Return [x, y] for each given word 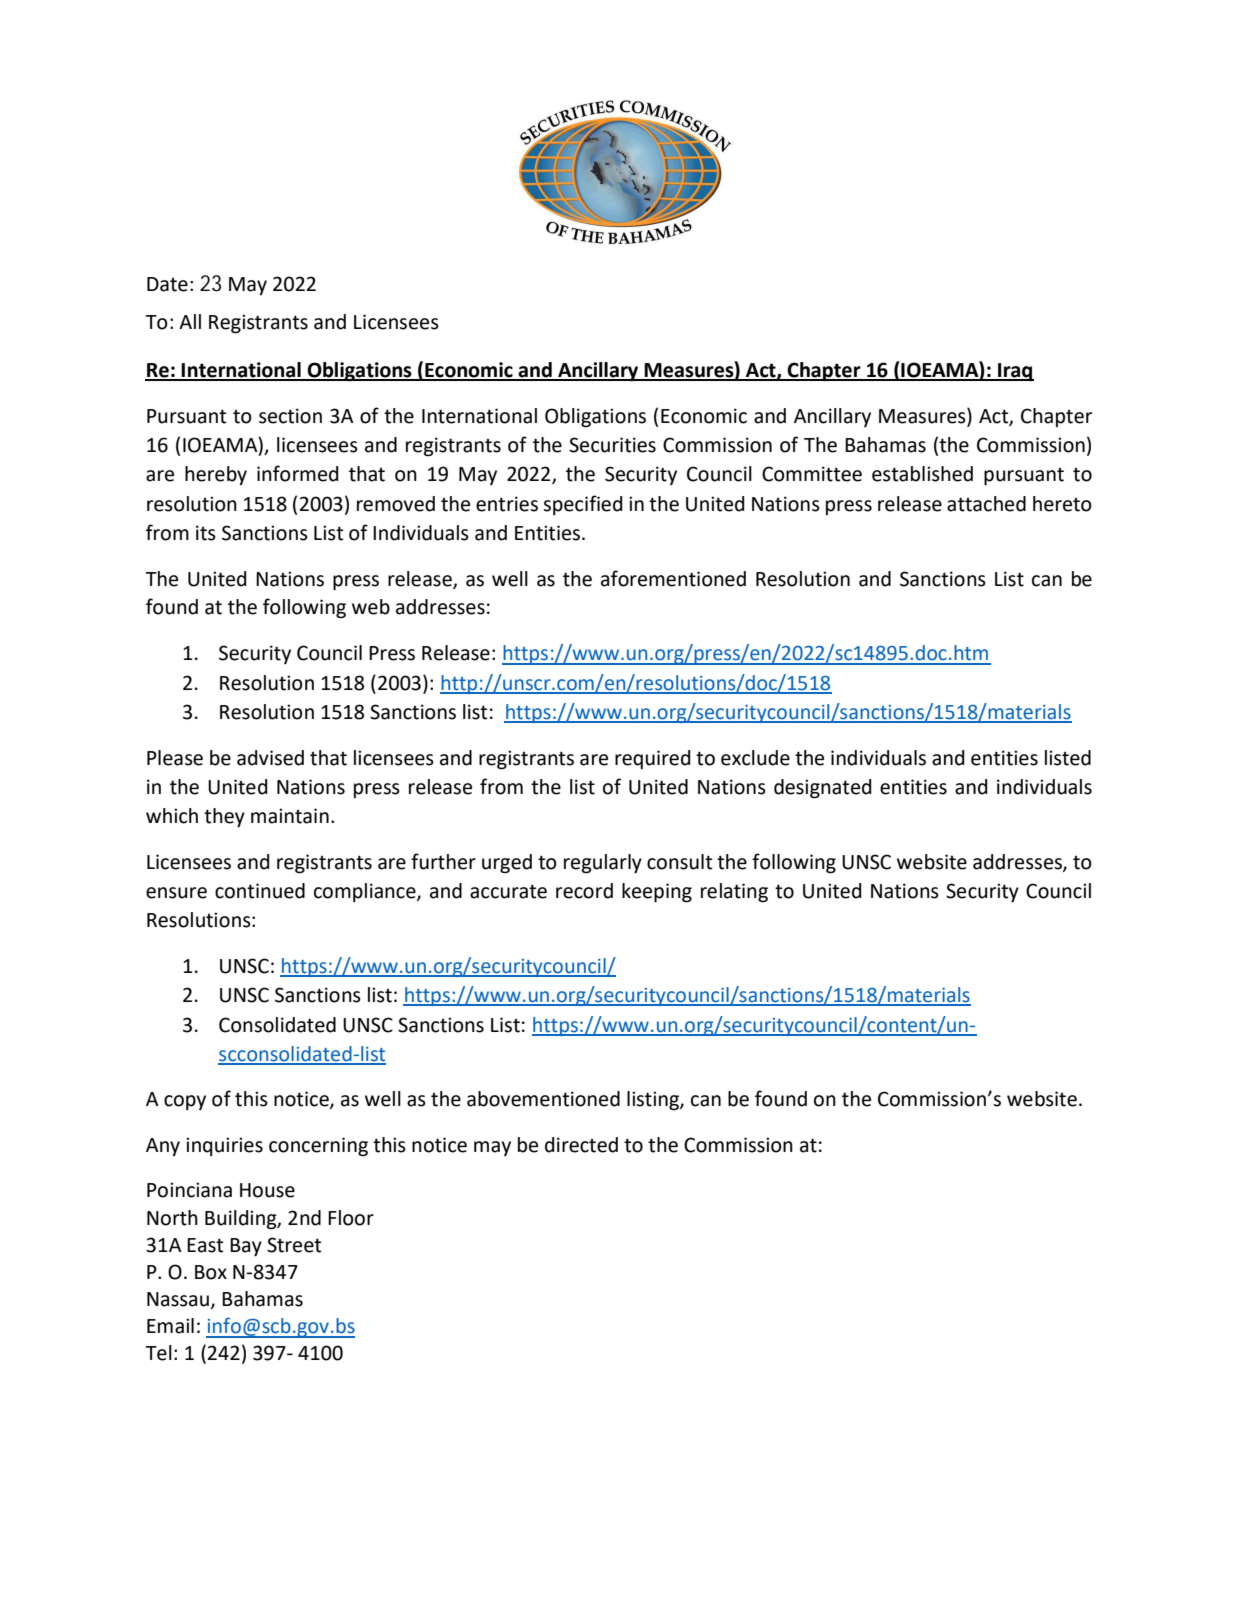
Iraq [1015, 372]
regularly [603, 864]
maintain [290, 816]
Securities [612, 445]
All [190, 321]
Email [170, 1326]
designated [822, 789]
